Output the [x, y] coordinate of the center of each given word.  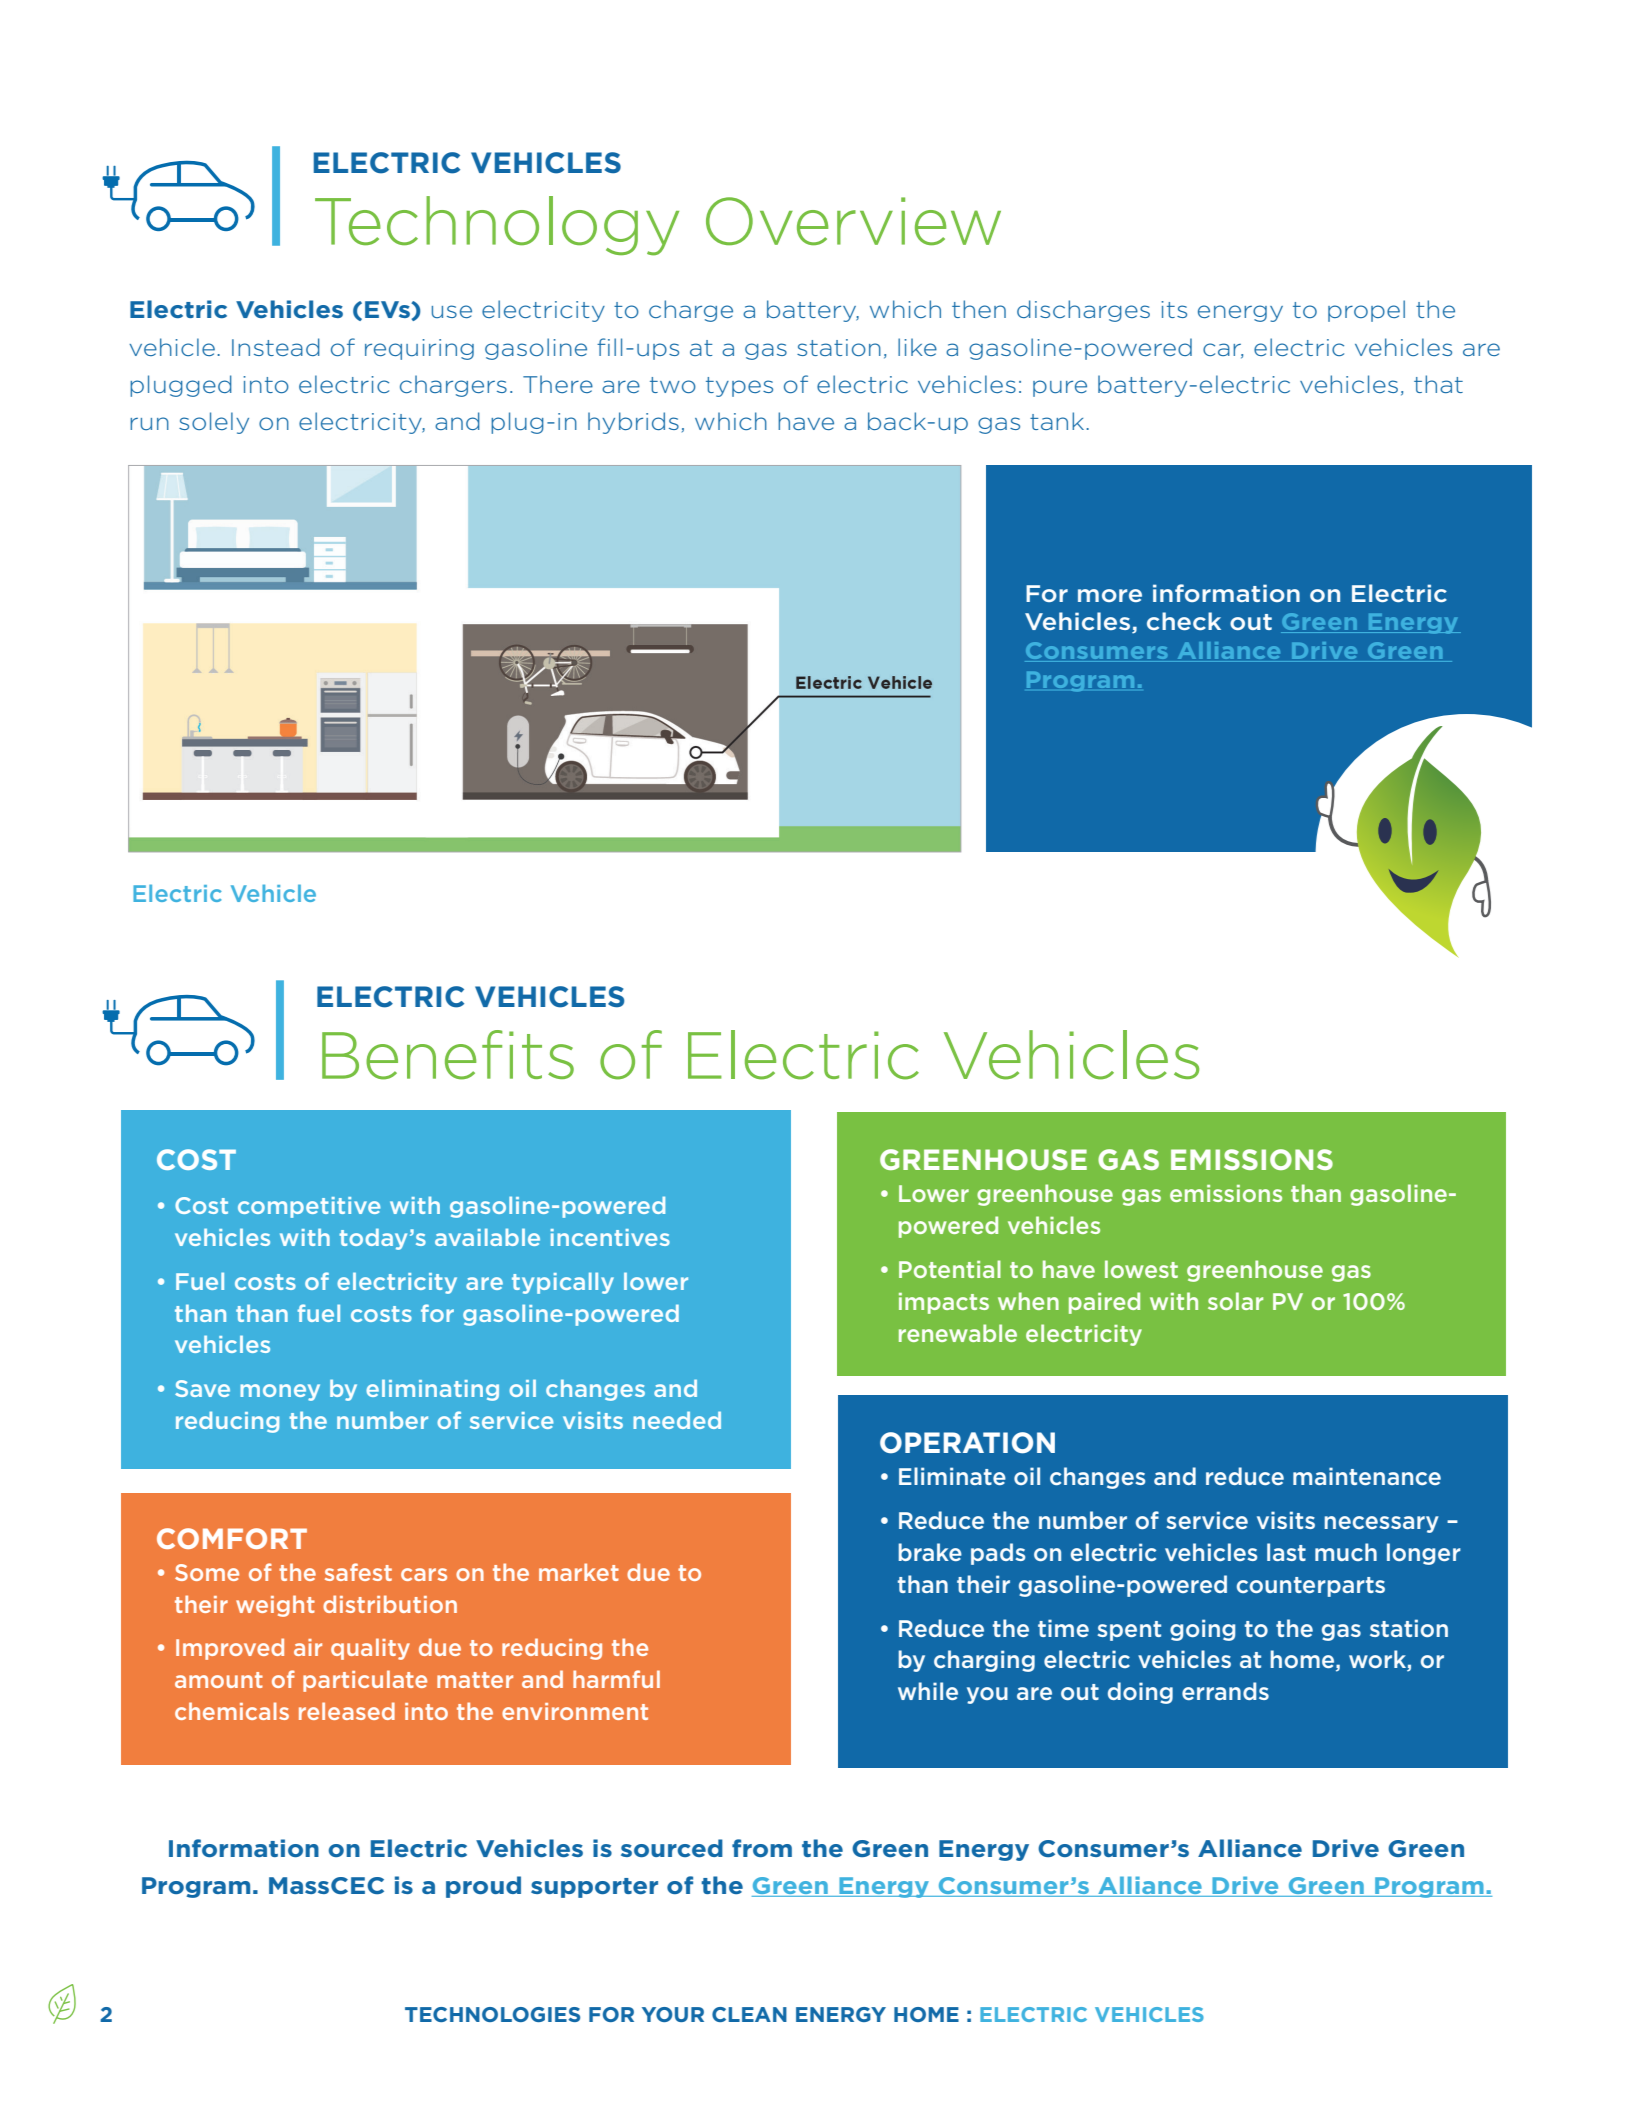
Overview [853, 221]
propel [1366, 311]
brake [930, 1552]
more [1110, 595]
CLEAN [749, 2014]
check [1184, 621]
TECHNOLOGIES [492, 2014]
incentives [610, 1237]
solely [214, 423]
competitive [309, 1207]
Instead [276, 347]
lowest [1141, 1269]
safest [358, 1572]
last [1286, 1552]
